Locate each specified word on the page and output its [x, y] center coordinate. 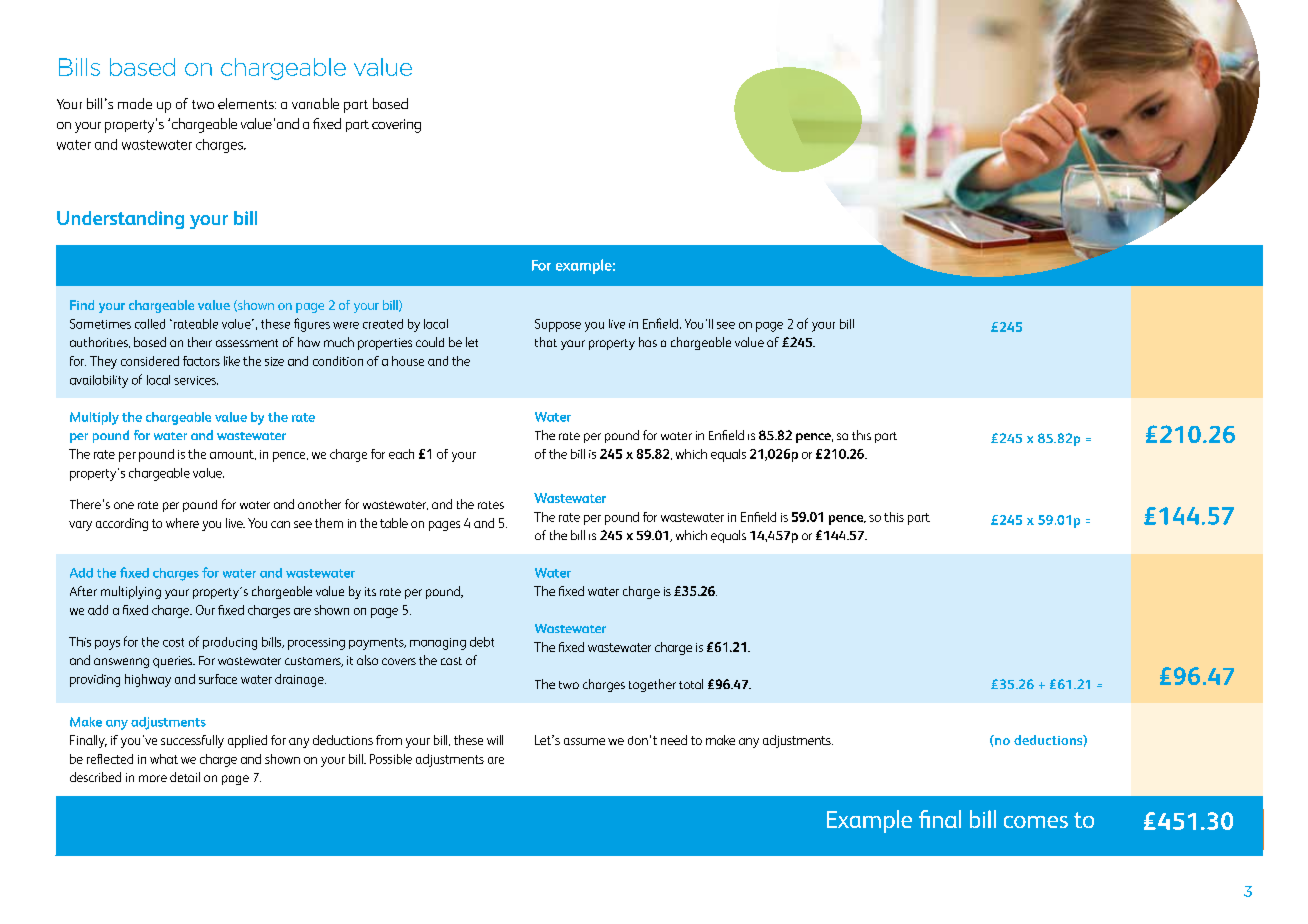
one [124, 505]
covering [396, 126]
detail [185, 777]
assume [584, 741]
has [648, 342]
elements [247, 103]
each [401, 454]
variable [315, 103]
